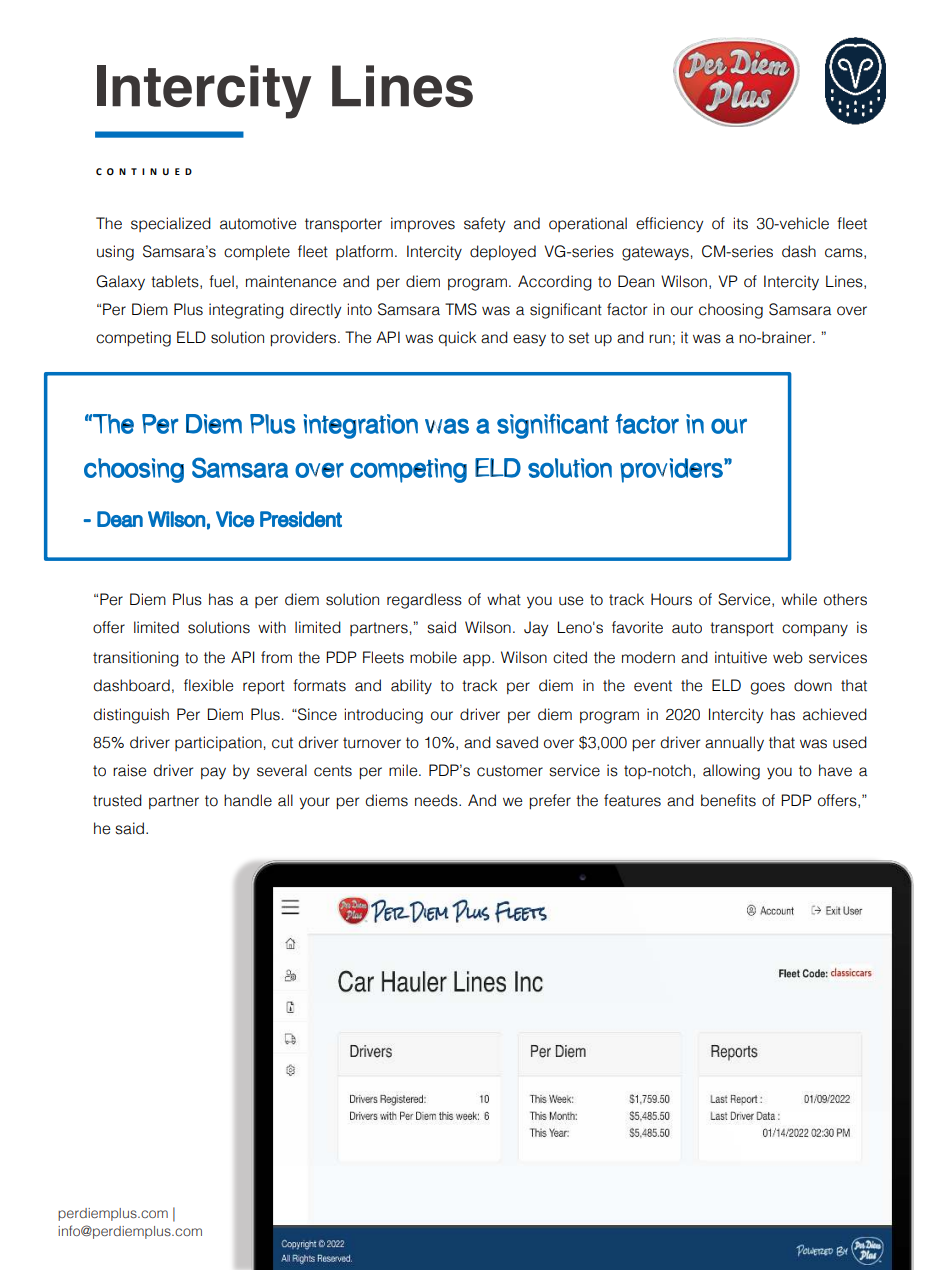 This document has width=952, height=1270. What do you see at coordinates (504, 599) in the document?
I see `what` at bounding box center [504, 599].
